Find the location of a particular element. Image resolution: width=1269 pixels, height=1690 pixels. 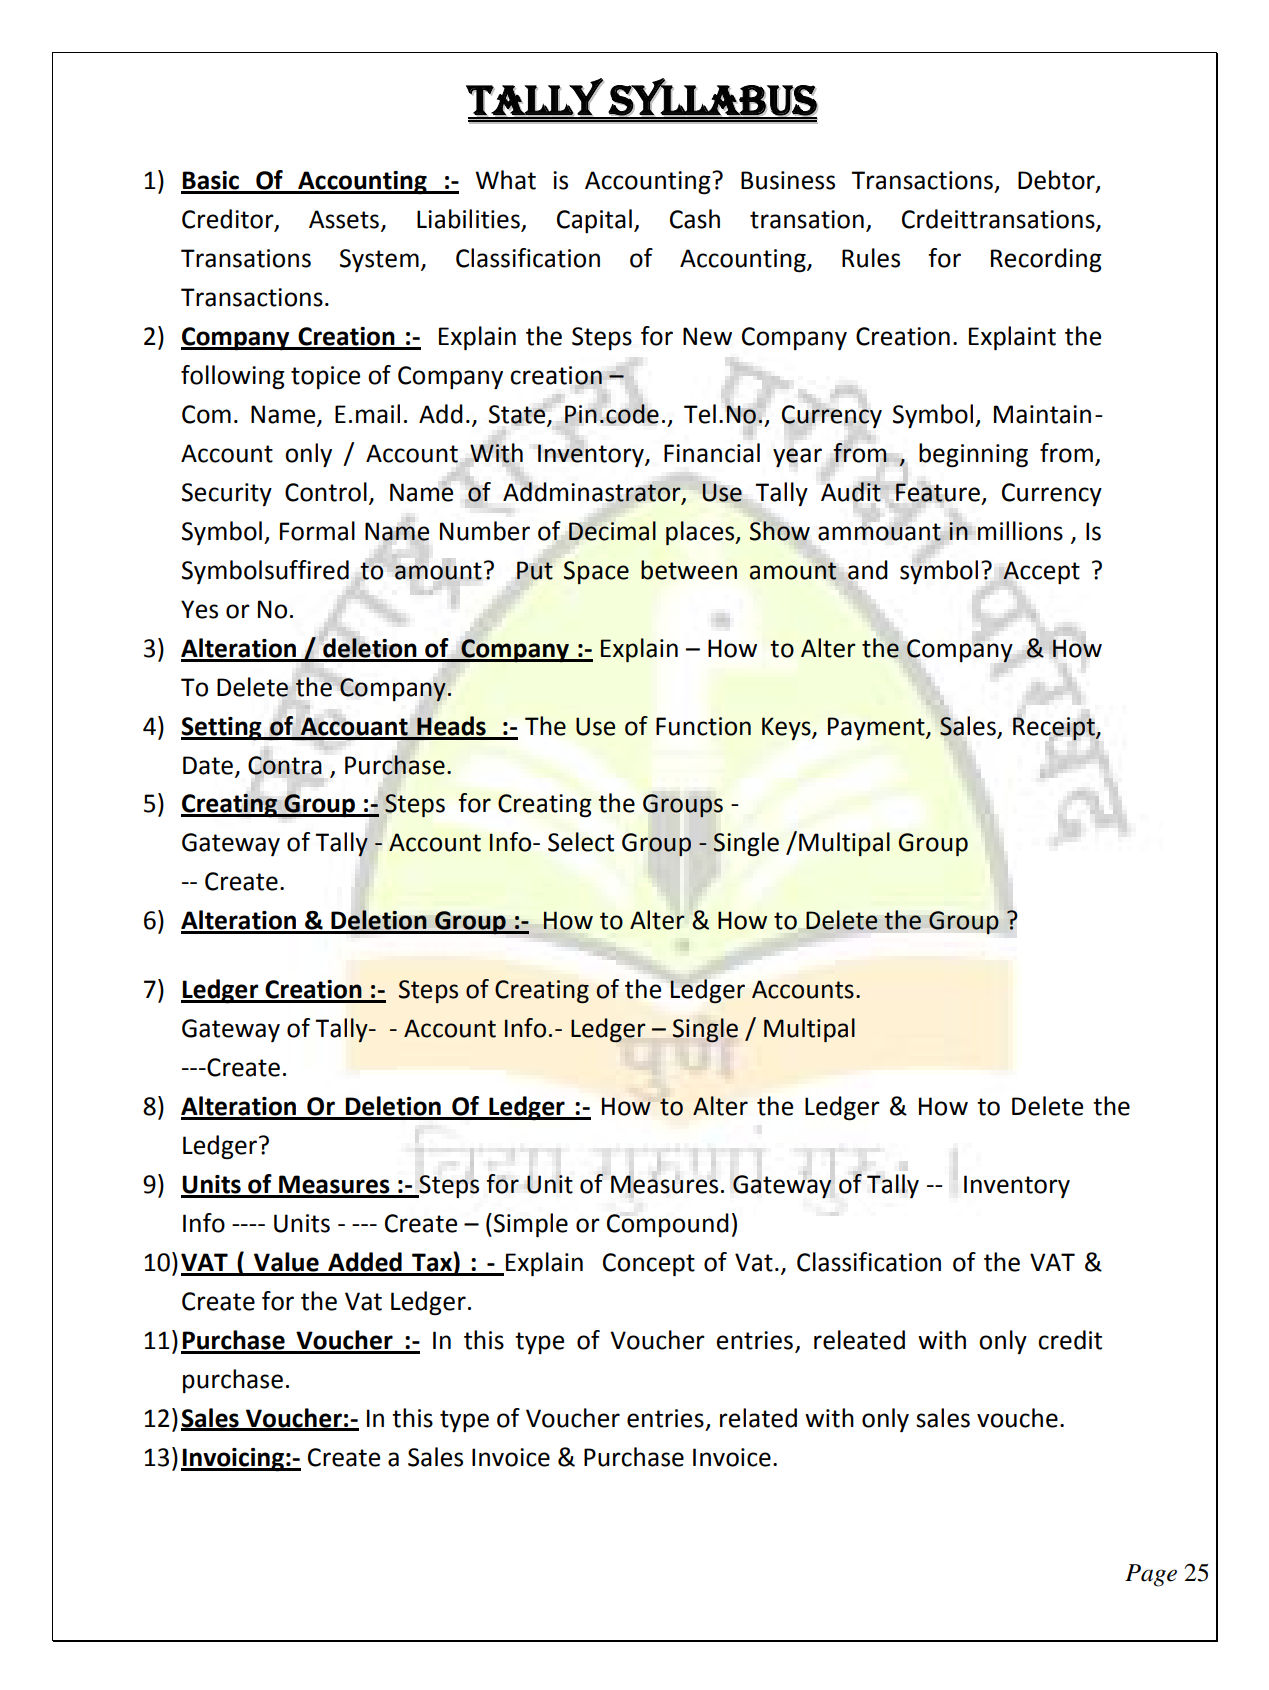

Assets is located at coordinates (344, 219).
